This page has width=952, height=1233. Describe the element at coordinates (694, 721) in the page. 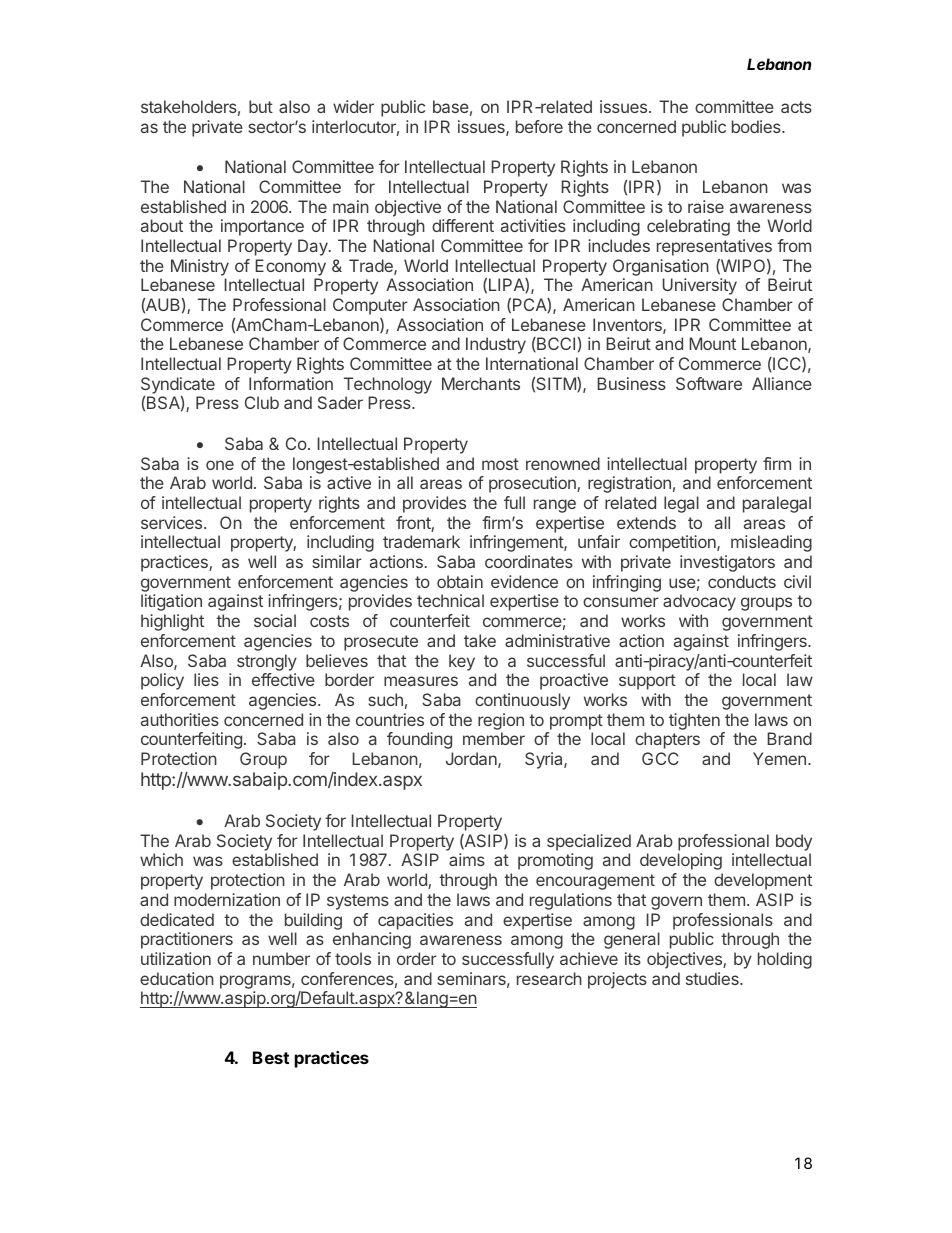

I see `tighten` at that location.
